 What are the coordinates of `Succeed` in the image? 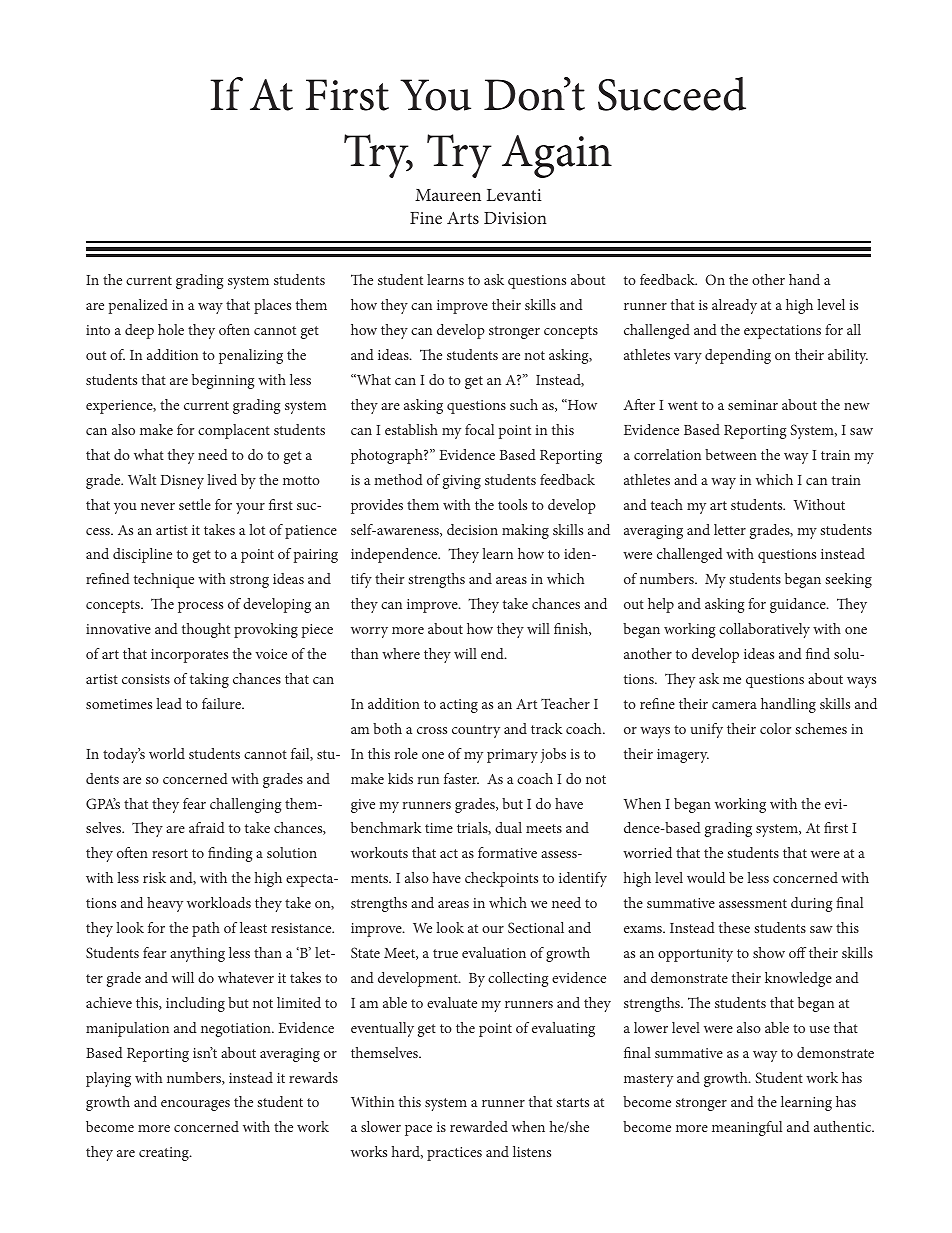 It's located at (672, 94).
